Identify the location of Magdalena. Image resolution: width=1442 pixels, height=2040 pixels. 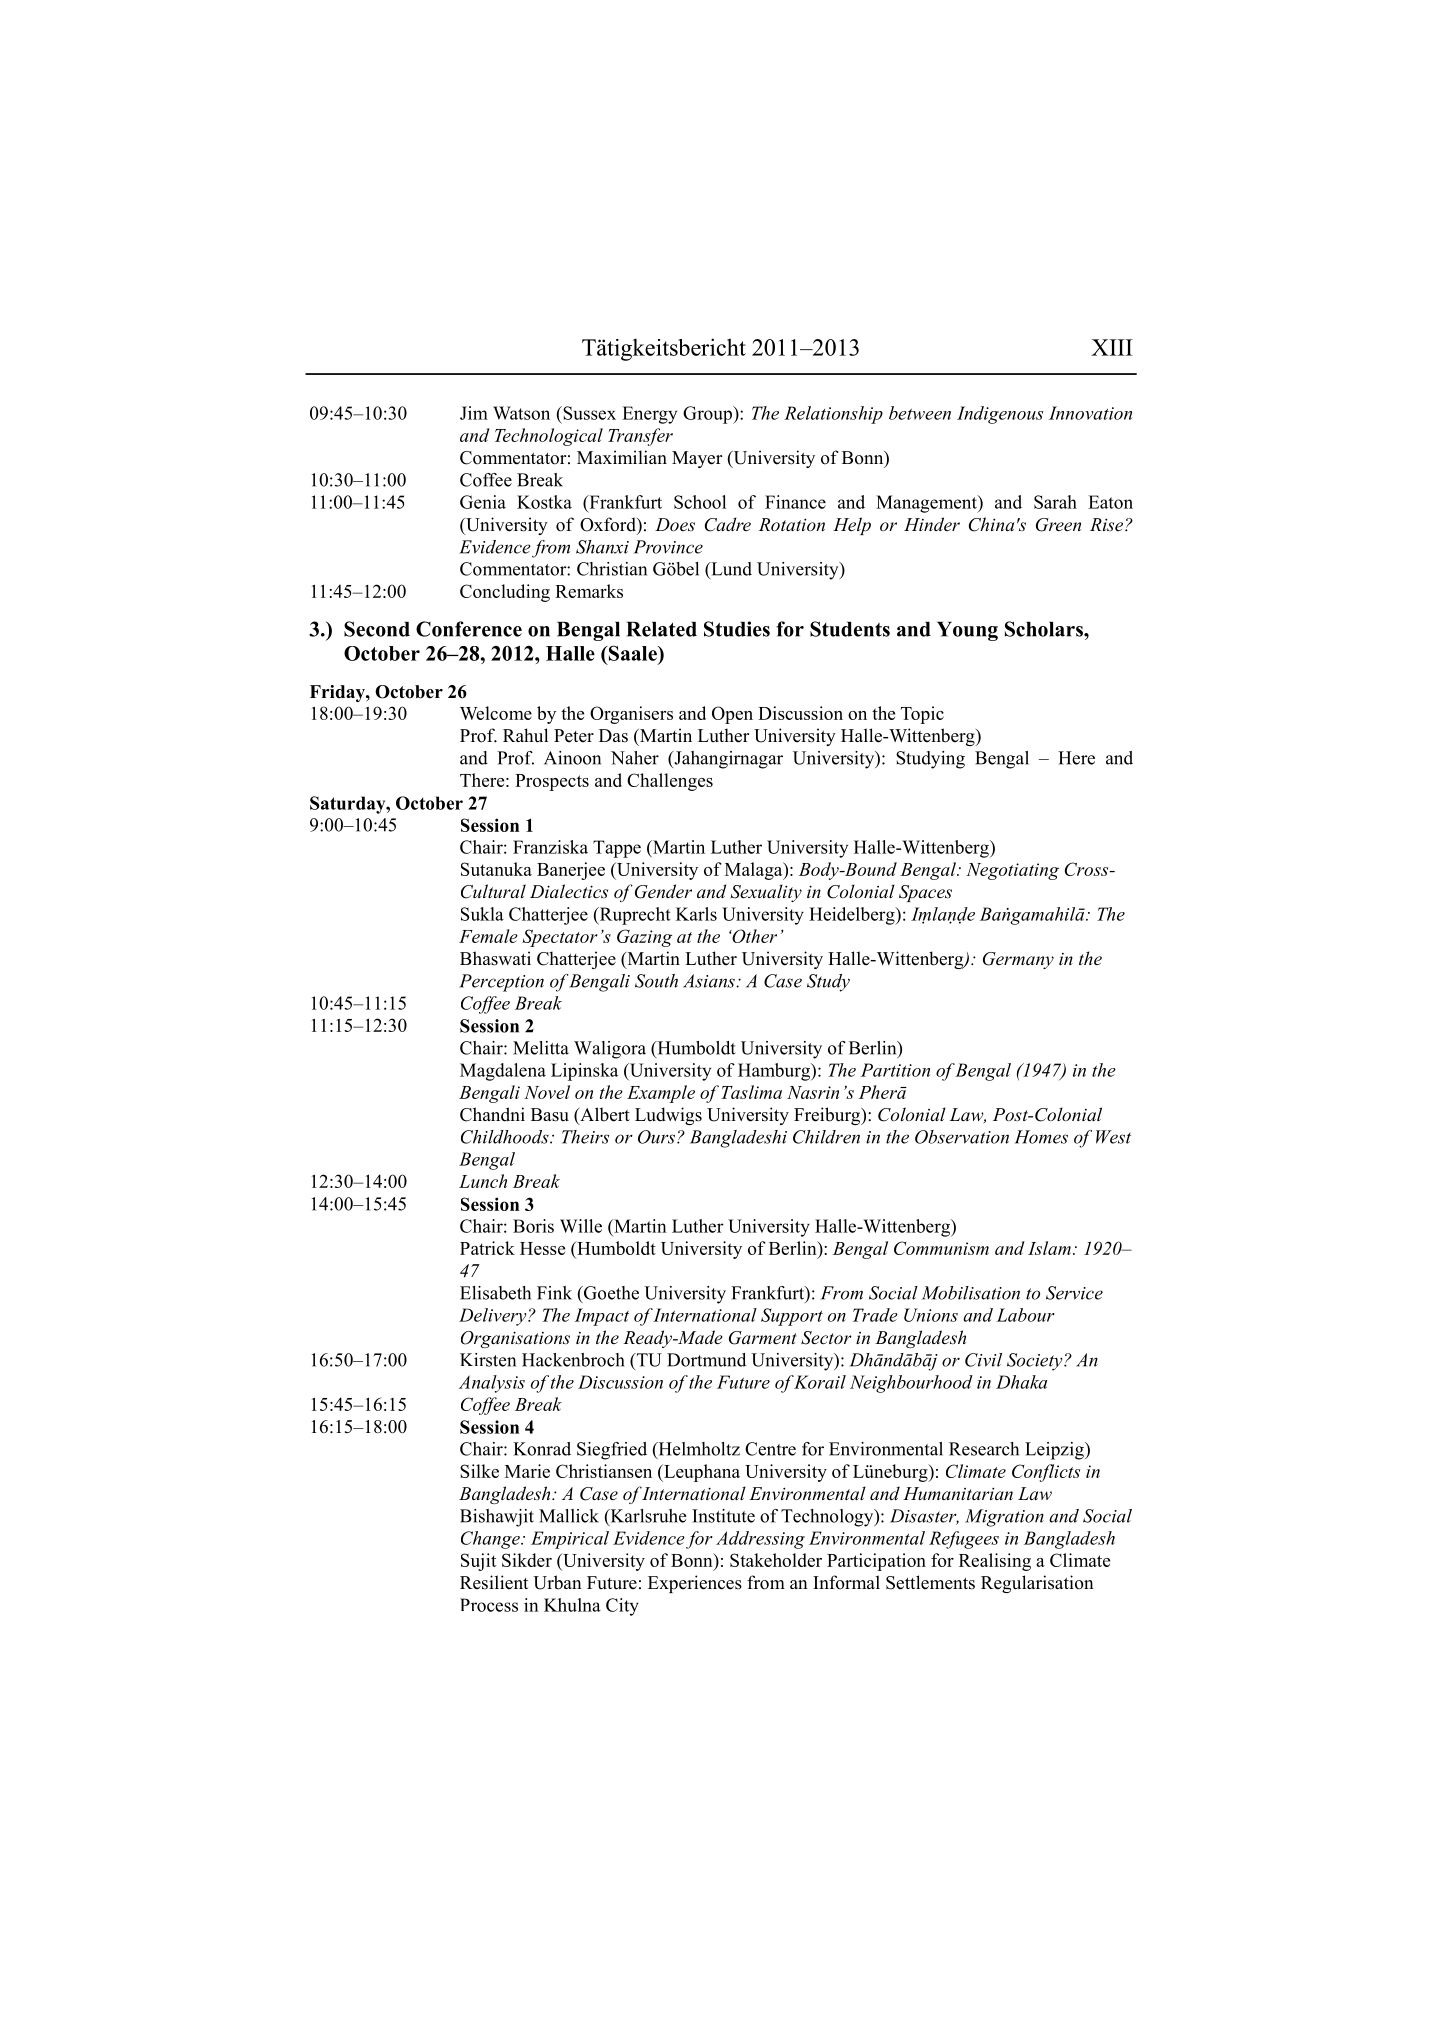
(503, 1072).
